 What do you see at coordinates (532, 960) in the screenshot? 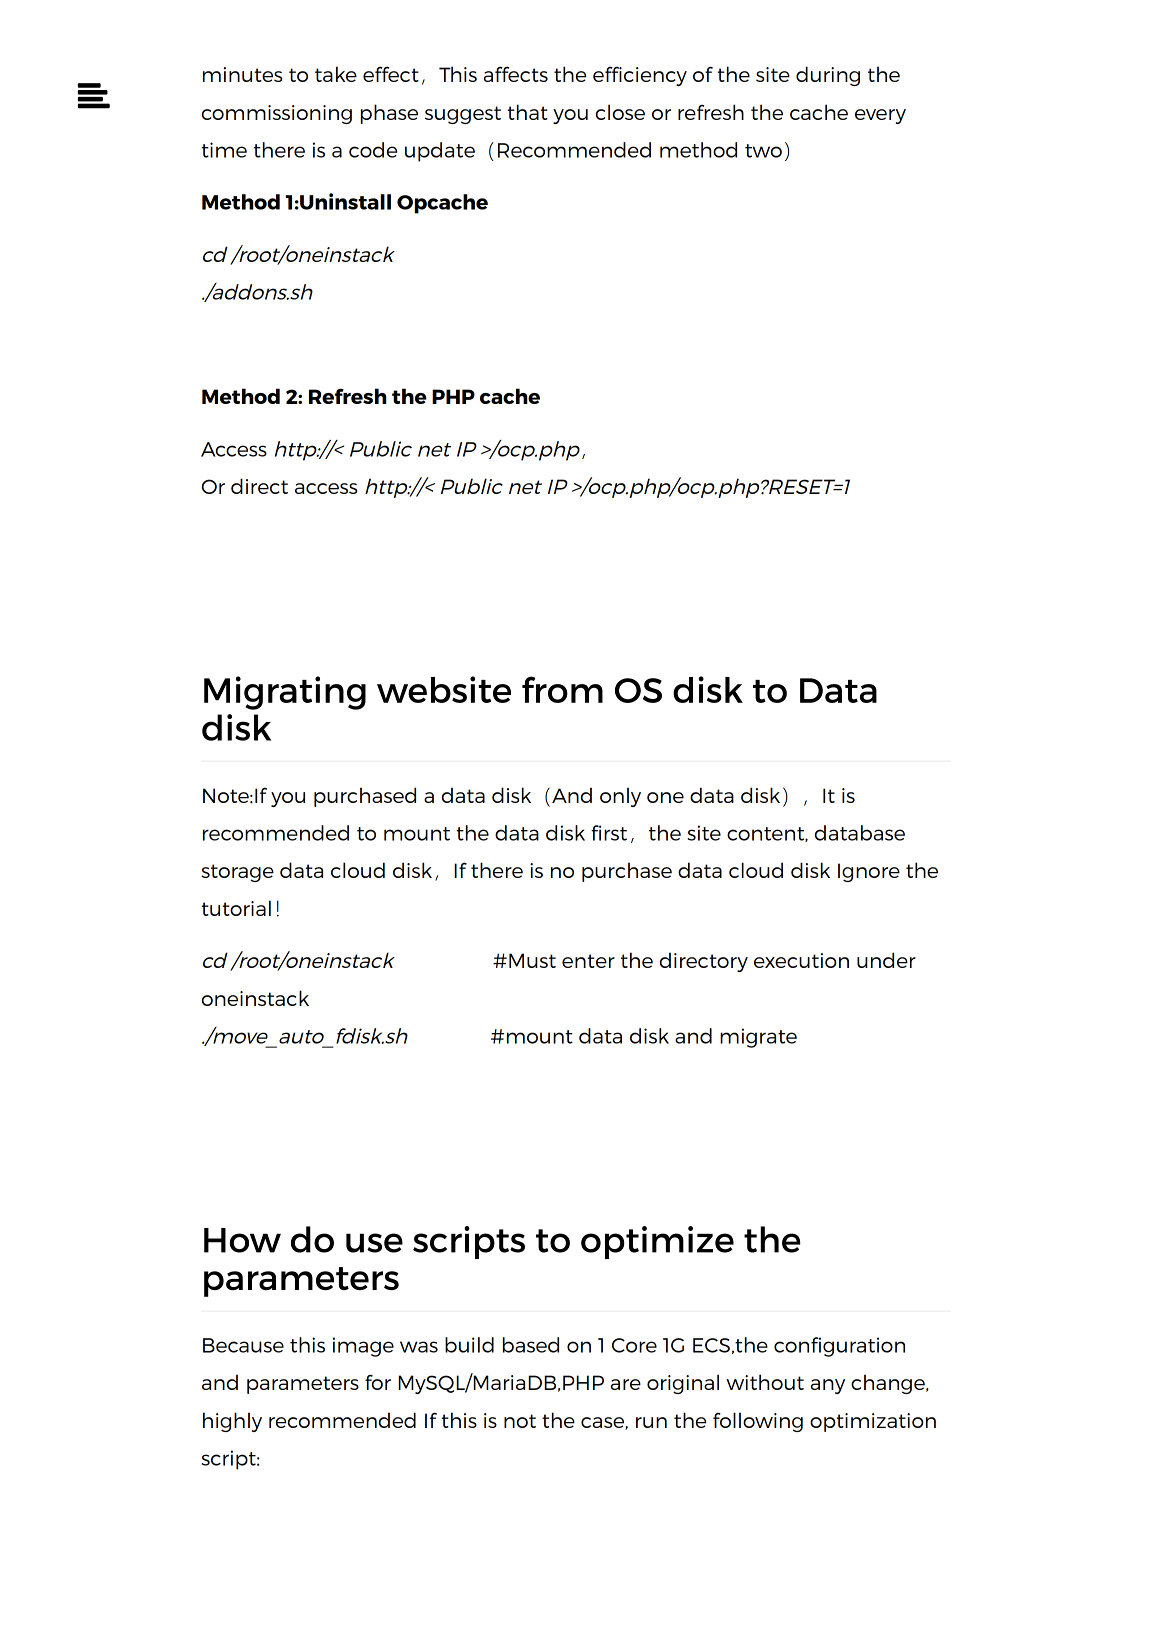
I see `Must` at bounding box center [532, 960].
